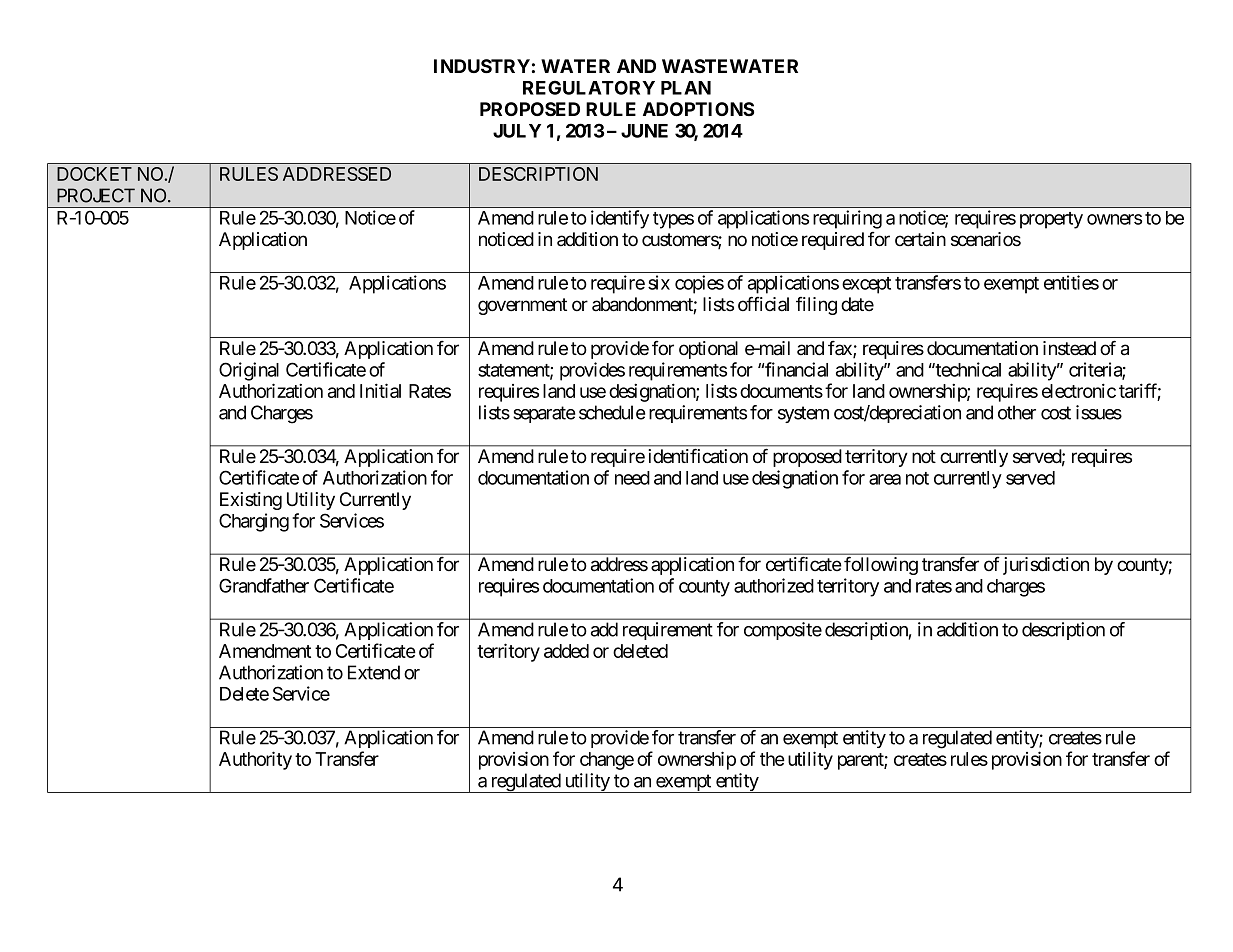 Image resolution: width=1233 pixels, height=952 pixels. I want to click on Authority, so click(255, 760).
